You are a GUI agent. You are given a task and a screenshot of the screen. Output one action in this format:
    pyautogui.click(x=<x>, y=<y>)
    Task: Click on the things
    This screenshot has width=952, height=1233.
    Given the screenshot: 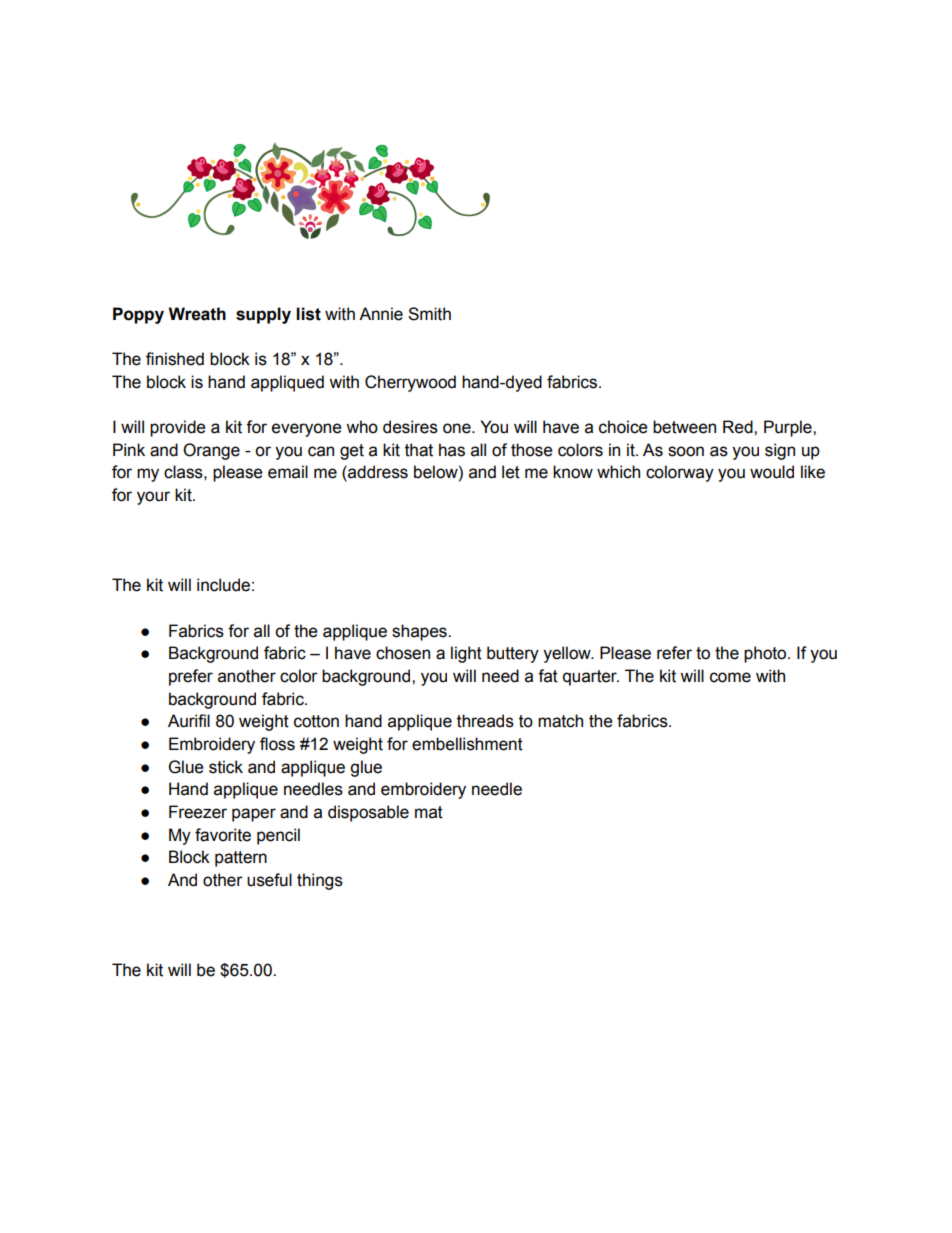 What is the action you would take?
    pyautogui.click(x=320, y=881)
